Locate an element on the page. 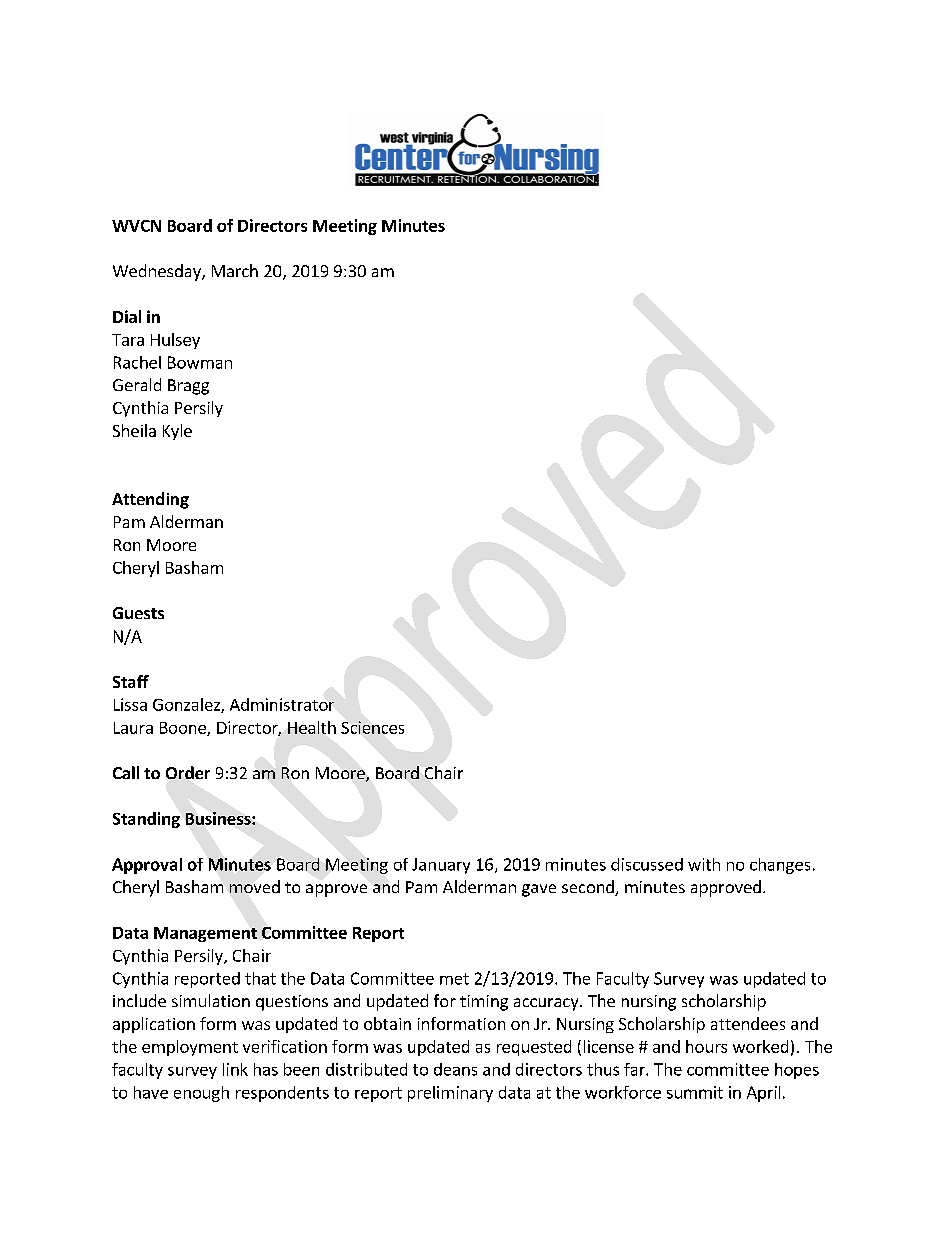  Bragg is located at coordinates (188, 387).
